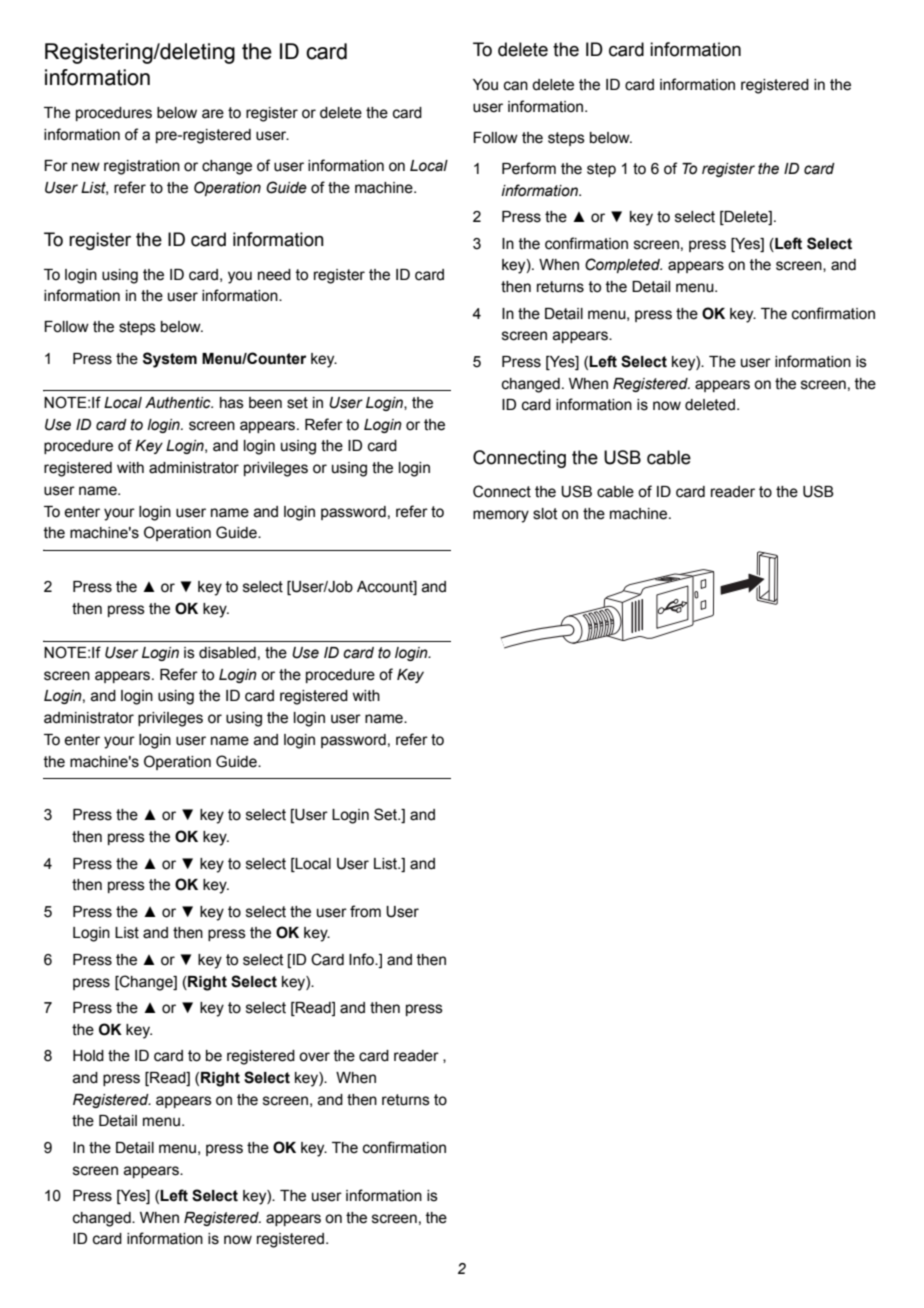 This image has height=1308, width=924. I want to click on disabled, so click(227, 653).
